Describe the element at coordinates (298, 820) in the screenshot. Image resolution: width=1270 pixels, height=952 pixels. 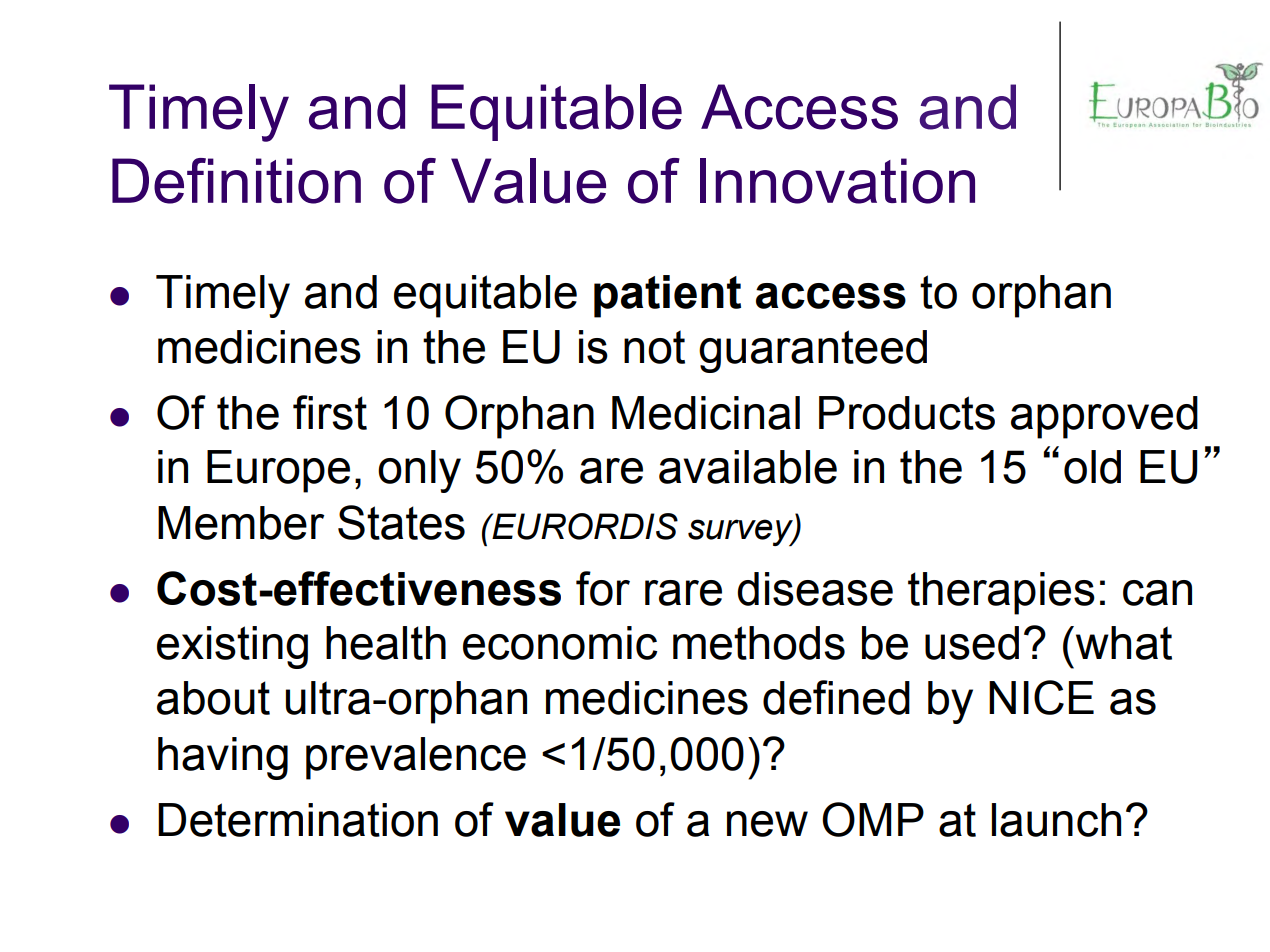
I see `Determination` at that location.
